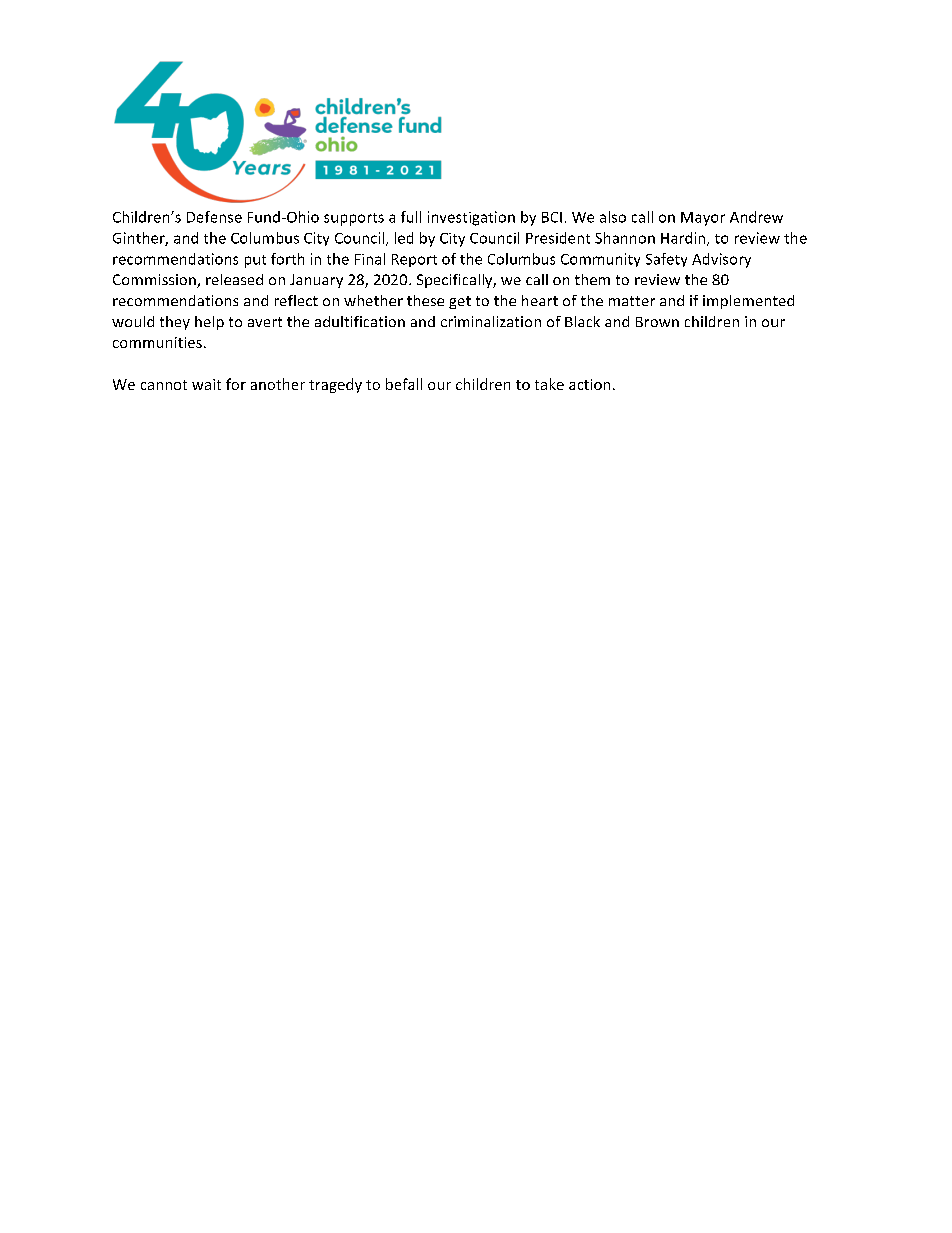 This screenshot has width=952, height=1233. I want to click on investigation, so click(471, 218).
